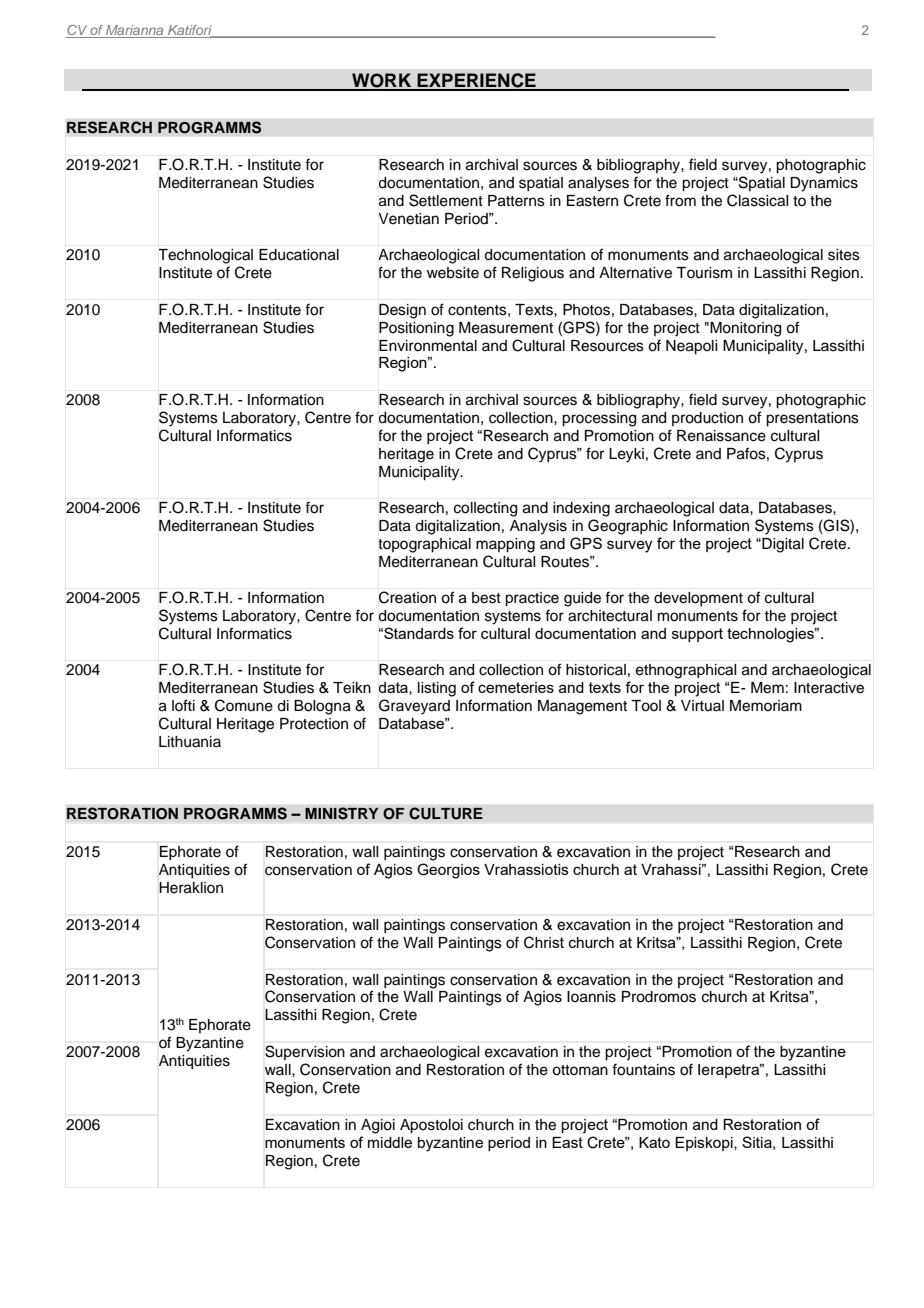 This page has width=924, height=1308. What do you see at coordinates (322, 707) in the page?
I see `Bologna` at bounding box center [322, 707].
